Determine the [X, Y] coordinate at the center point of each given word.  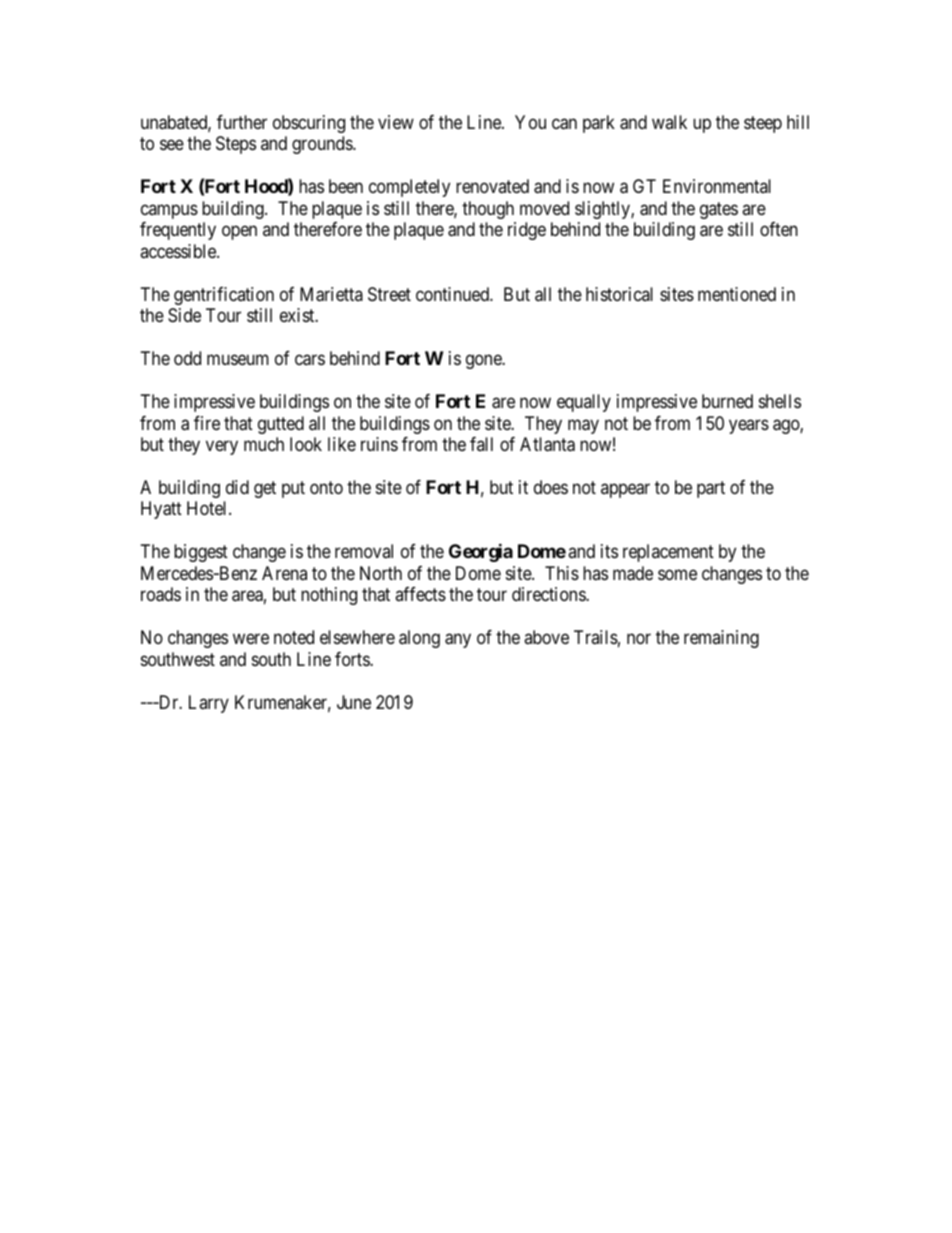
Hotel [208, 508]
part [711, 489]
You [530, 122]
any [458, 641]
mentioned [737, 294]
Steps [236, 145]
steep [763, 124]
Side [184, 315]
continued [453, 294]
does [551, 487]
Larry [209, 704]
